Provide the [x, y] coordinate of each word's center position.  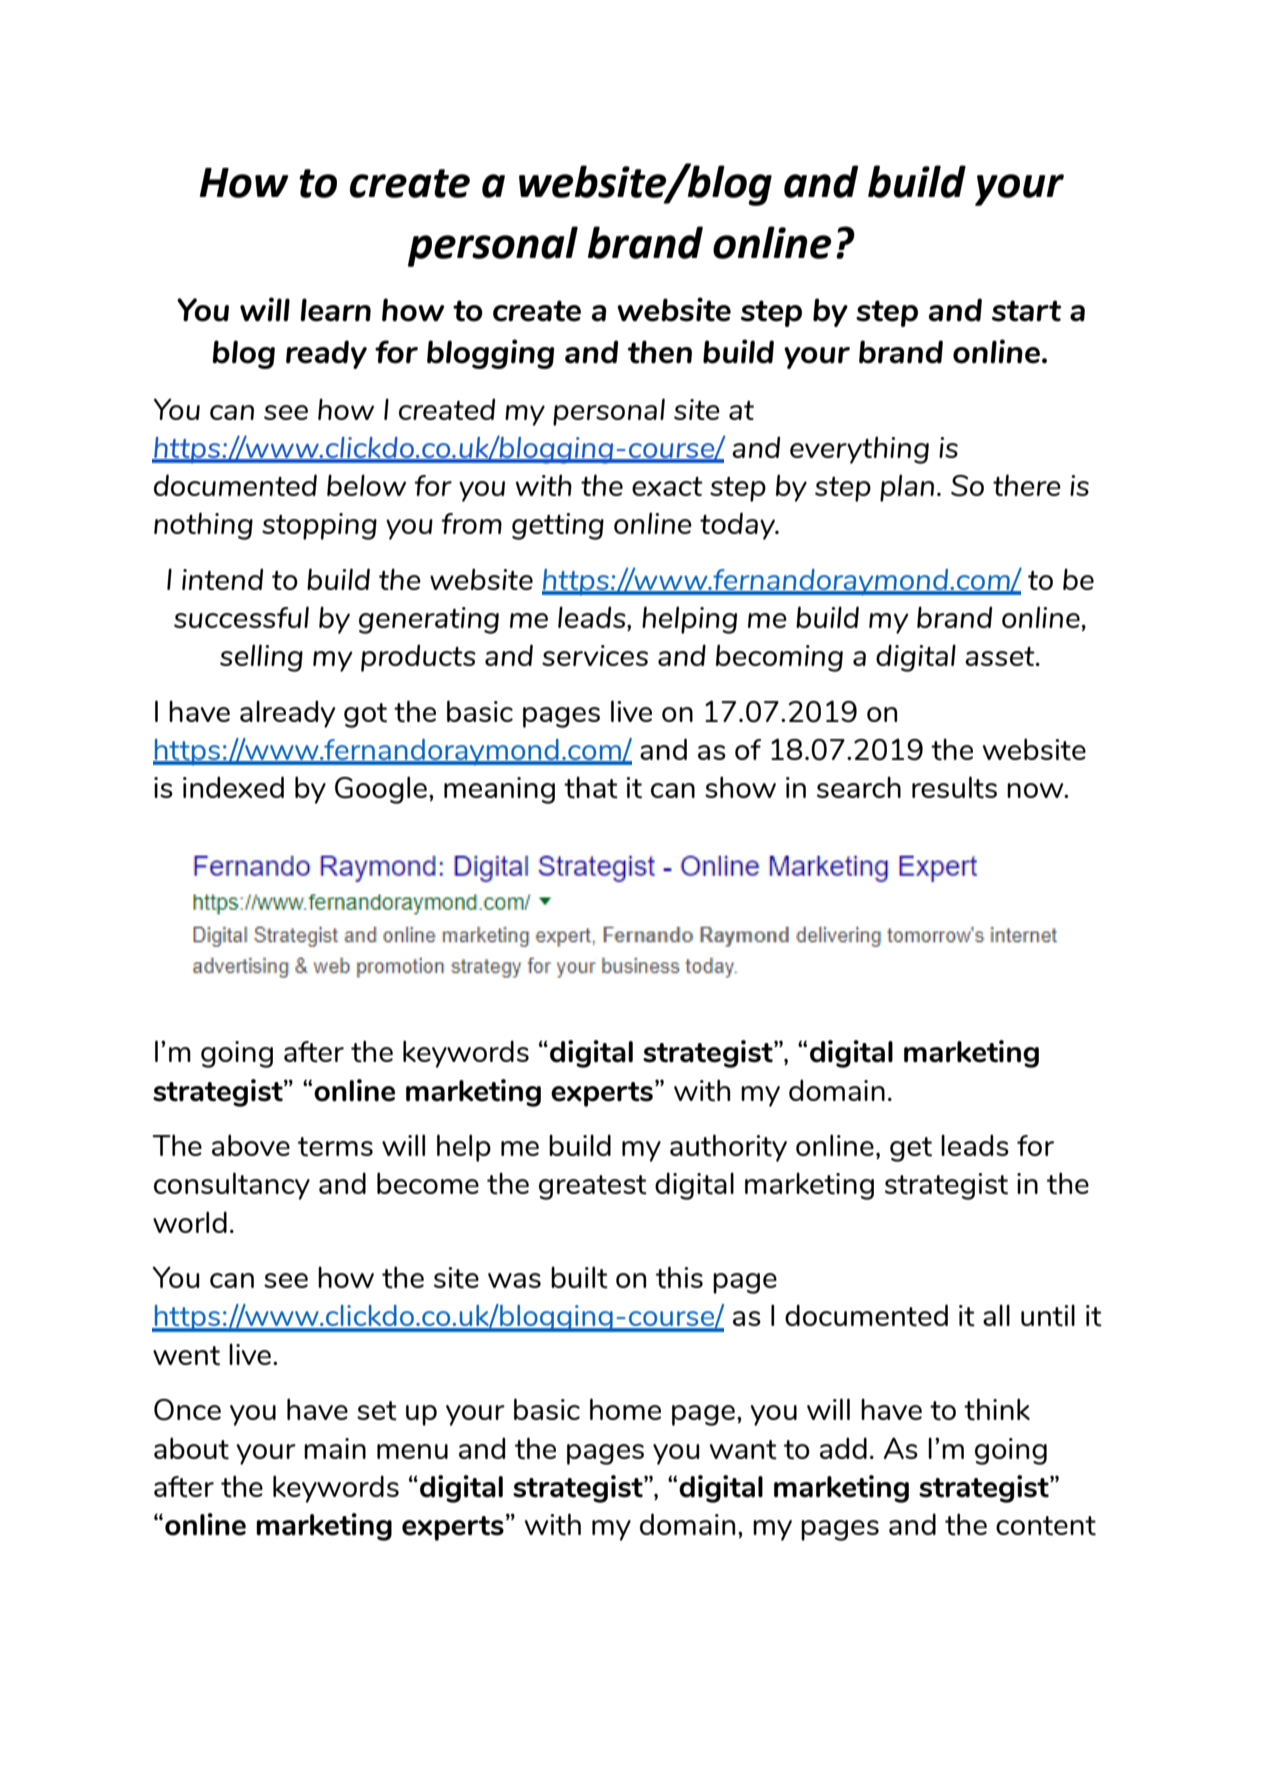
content [1046, 1526]
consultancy [232, 1186]
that [591, 787]
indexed [233, 787]
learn [335, 310]
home [625, 1409]
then [660, 352]
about [191, 1448]
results [954, 787]
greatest [593, 1187]
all [996, 1315]
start [1026, 311]
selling [261, 658]
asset [1001, 656]
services [595, 655]
